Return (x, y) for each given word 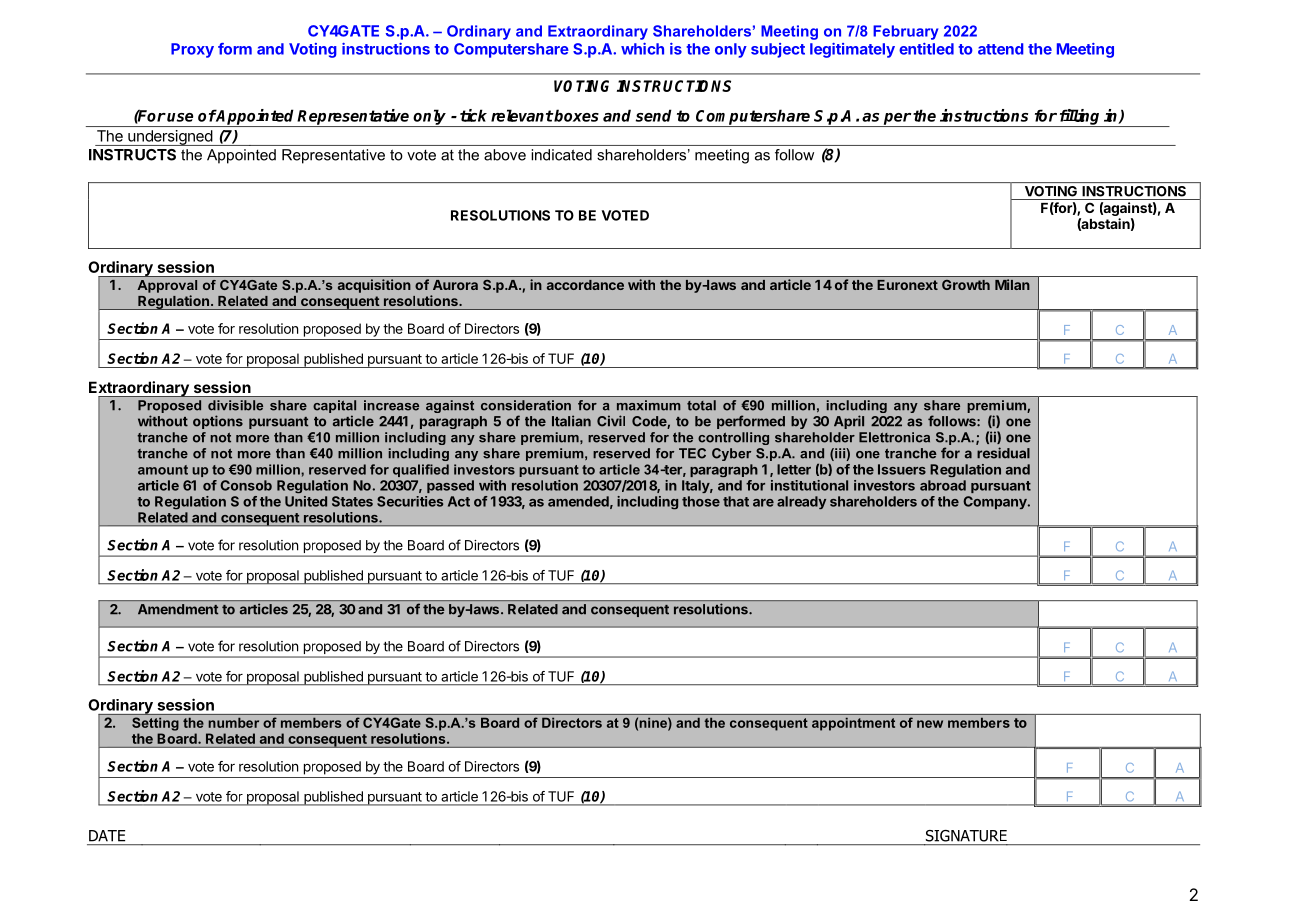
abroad (943, 485)
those (701, 501)
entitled (926, 49)
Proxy (192, 50)
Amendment (178, 609)
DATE (107, 835)
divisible (235, 405)
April (849, 422)
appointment (853, 724)
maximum (649, 405)
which (642, 49)
